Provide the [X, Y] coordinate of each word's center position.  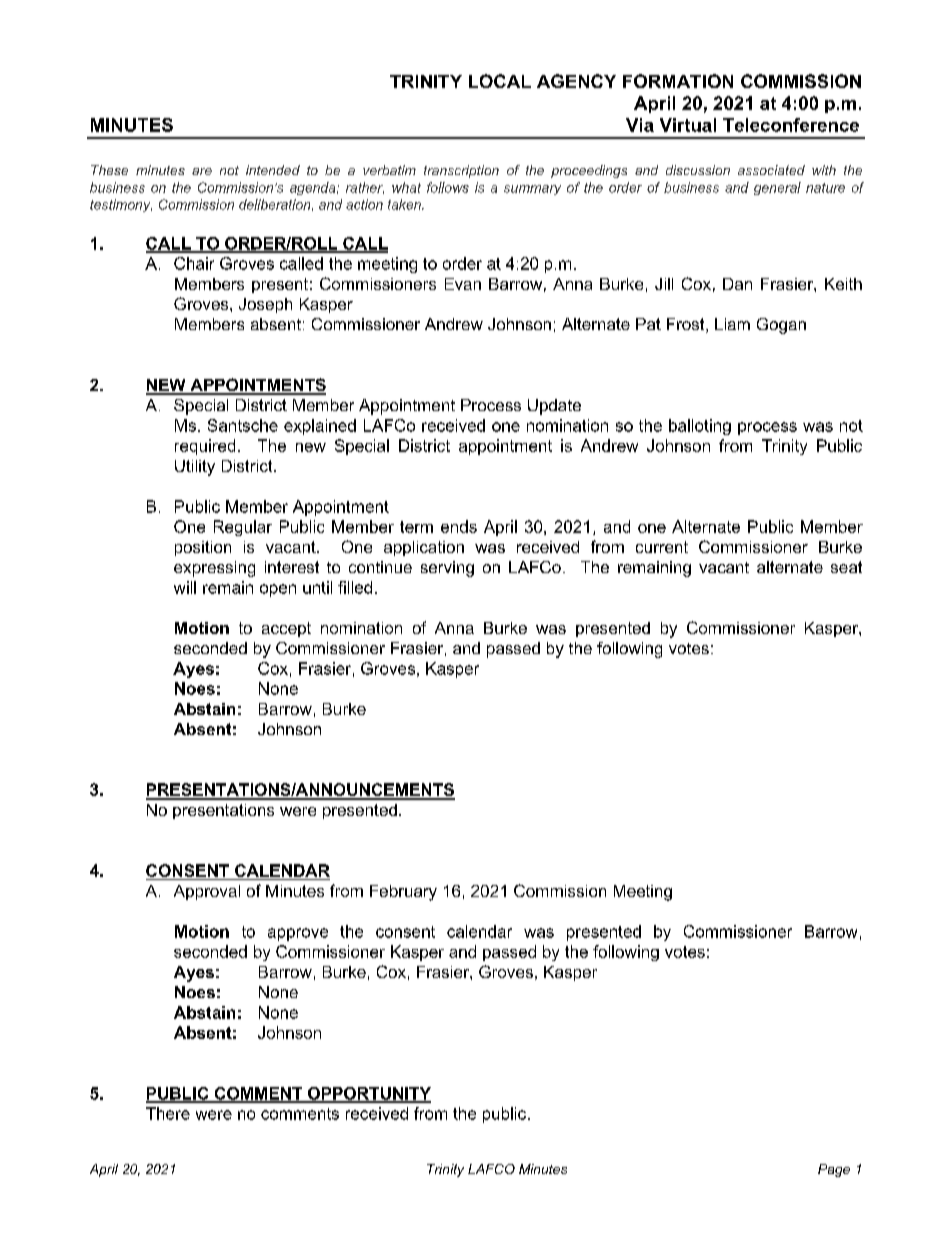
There [168, 1113]
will [185, 587]
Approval [207, 892]
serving [447, 569]
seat [846, 567]
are [202, 171]
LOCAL [500, 81]
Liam [732, 324]
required [205, 447]
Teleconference [791, 125]
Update [554, 407]
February [403, 893]
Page [834, 1170]
